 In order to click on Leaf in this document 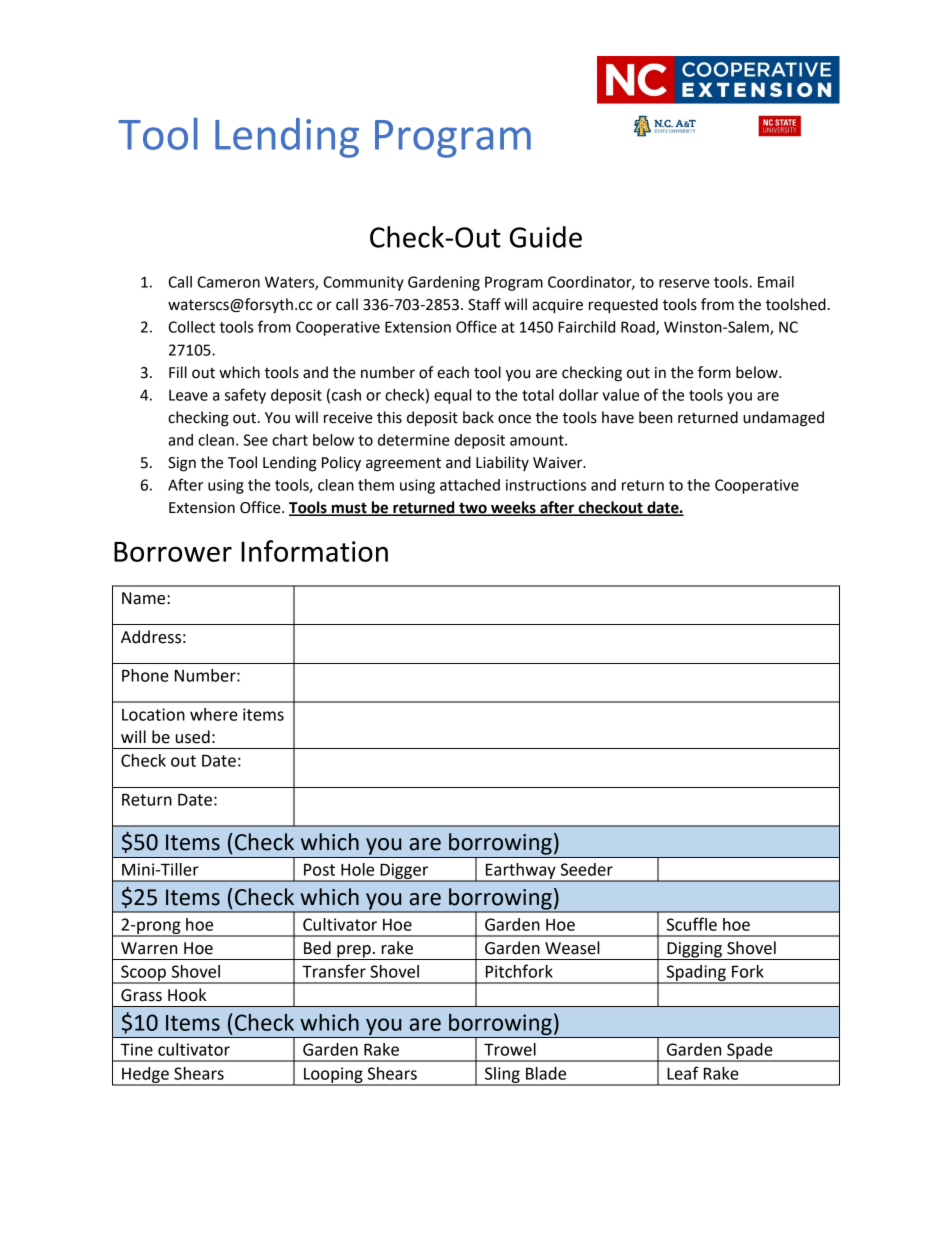, I will do `click(683, 1073)`.
